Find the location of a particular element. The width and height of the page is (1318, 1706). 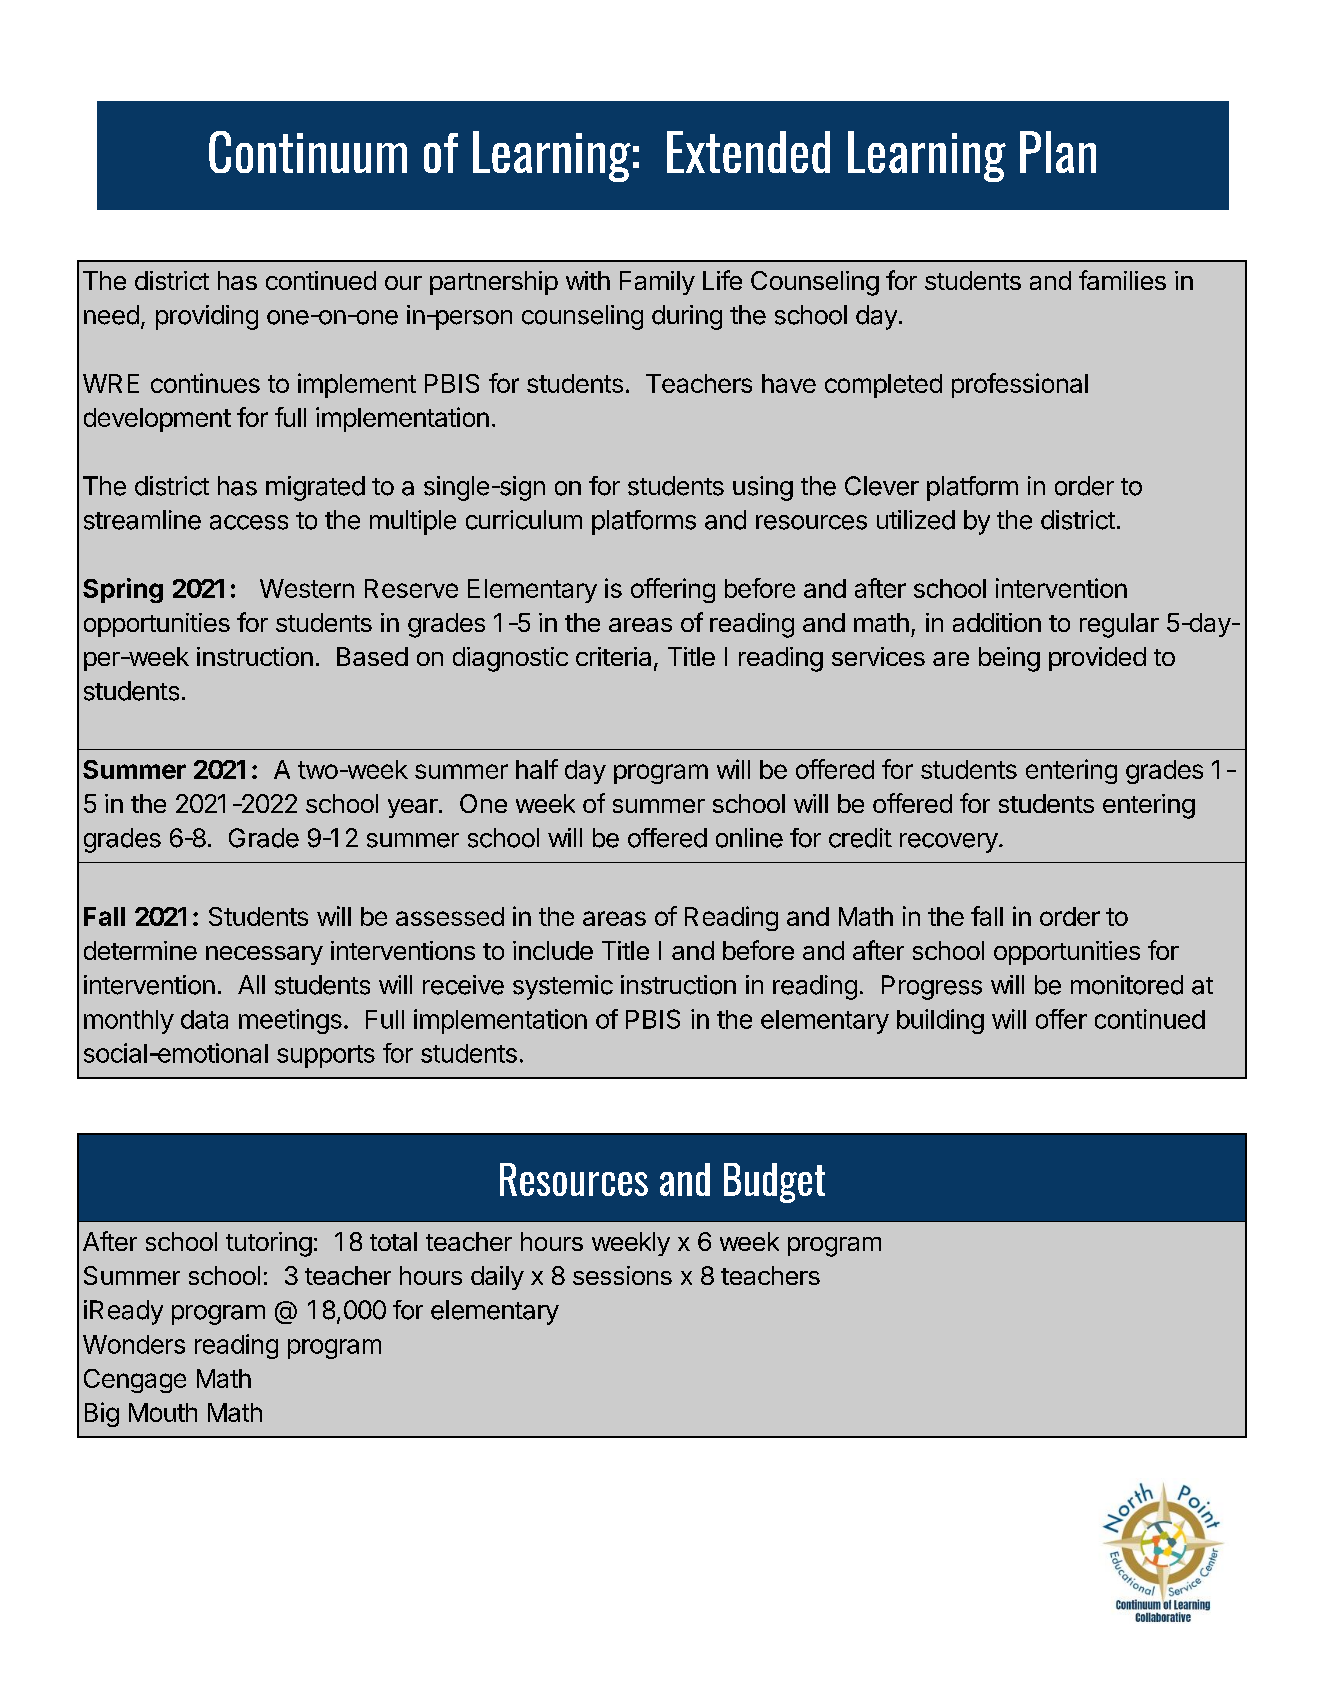

criteria is located at coordinates (613, 656).
